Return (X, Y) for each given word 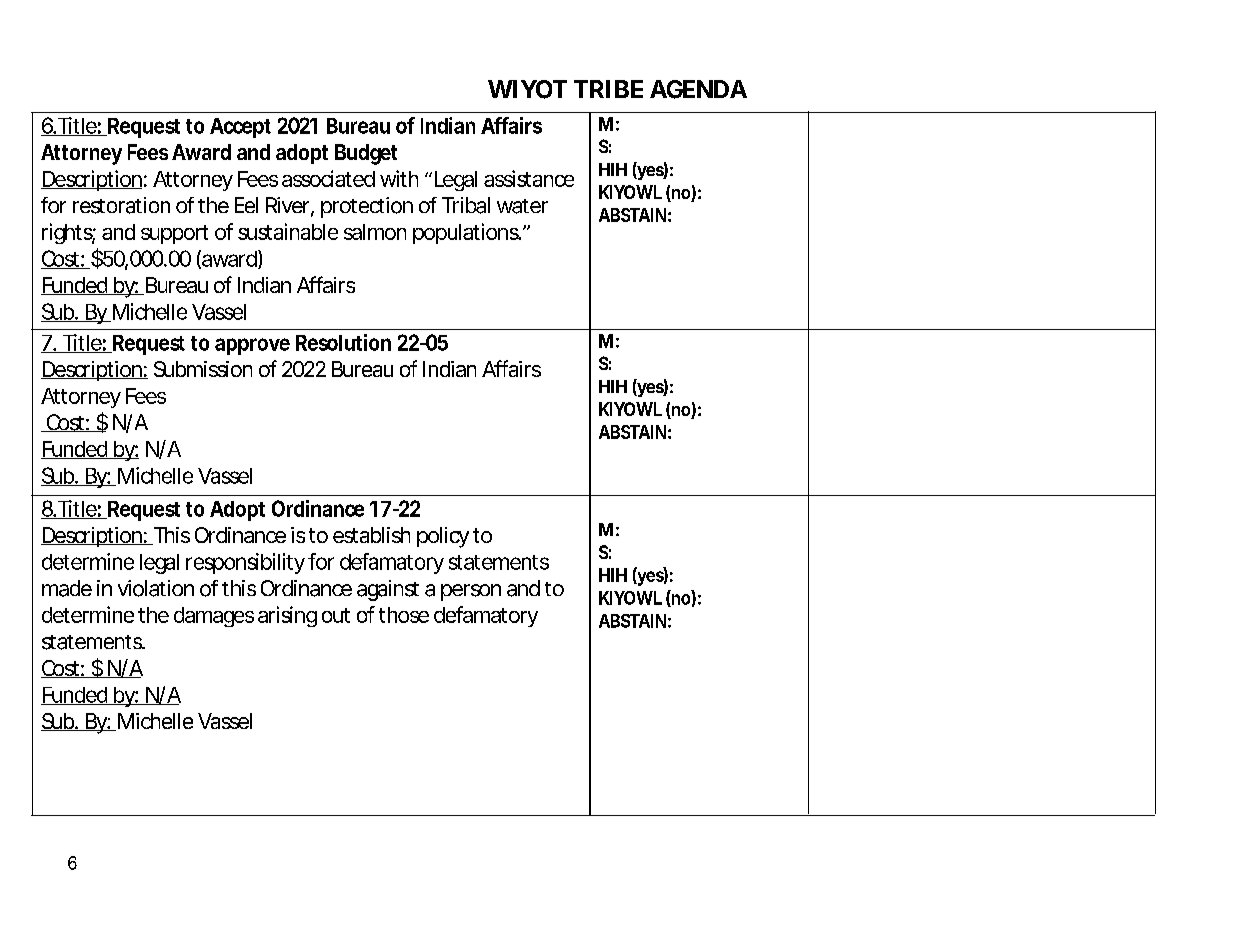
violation (156, 588)
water (522, 206)
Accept (240, 128)
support (174, 234)
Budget (366, 154)
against (388, 590)
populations (467, 233)
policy (443, 537)
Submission (203, 369)
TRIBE (608, 89)
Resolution (343, 342)
